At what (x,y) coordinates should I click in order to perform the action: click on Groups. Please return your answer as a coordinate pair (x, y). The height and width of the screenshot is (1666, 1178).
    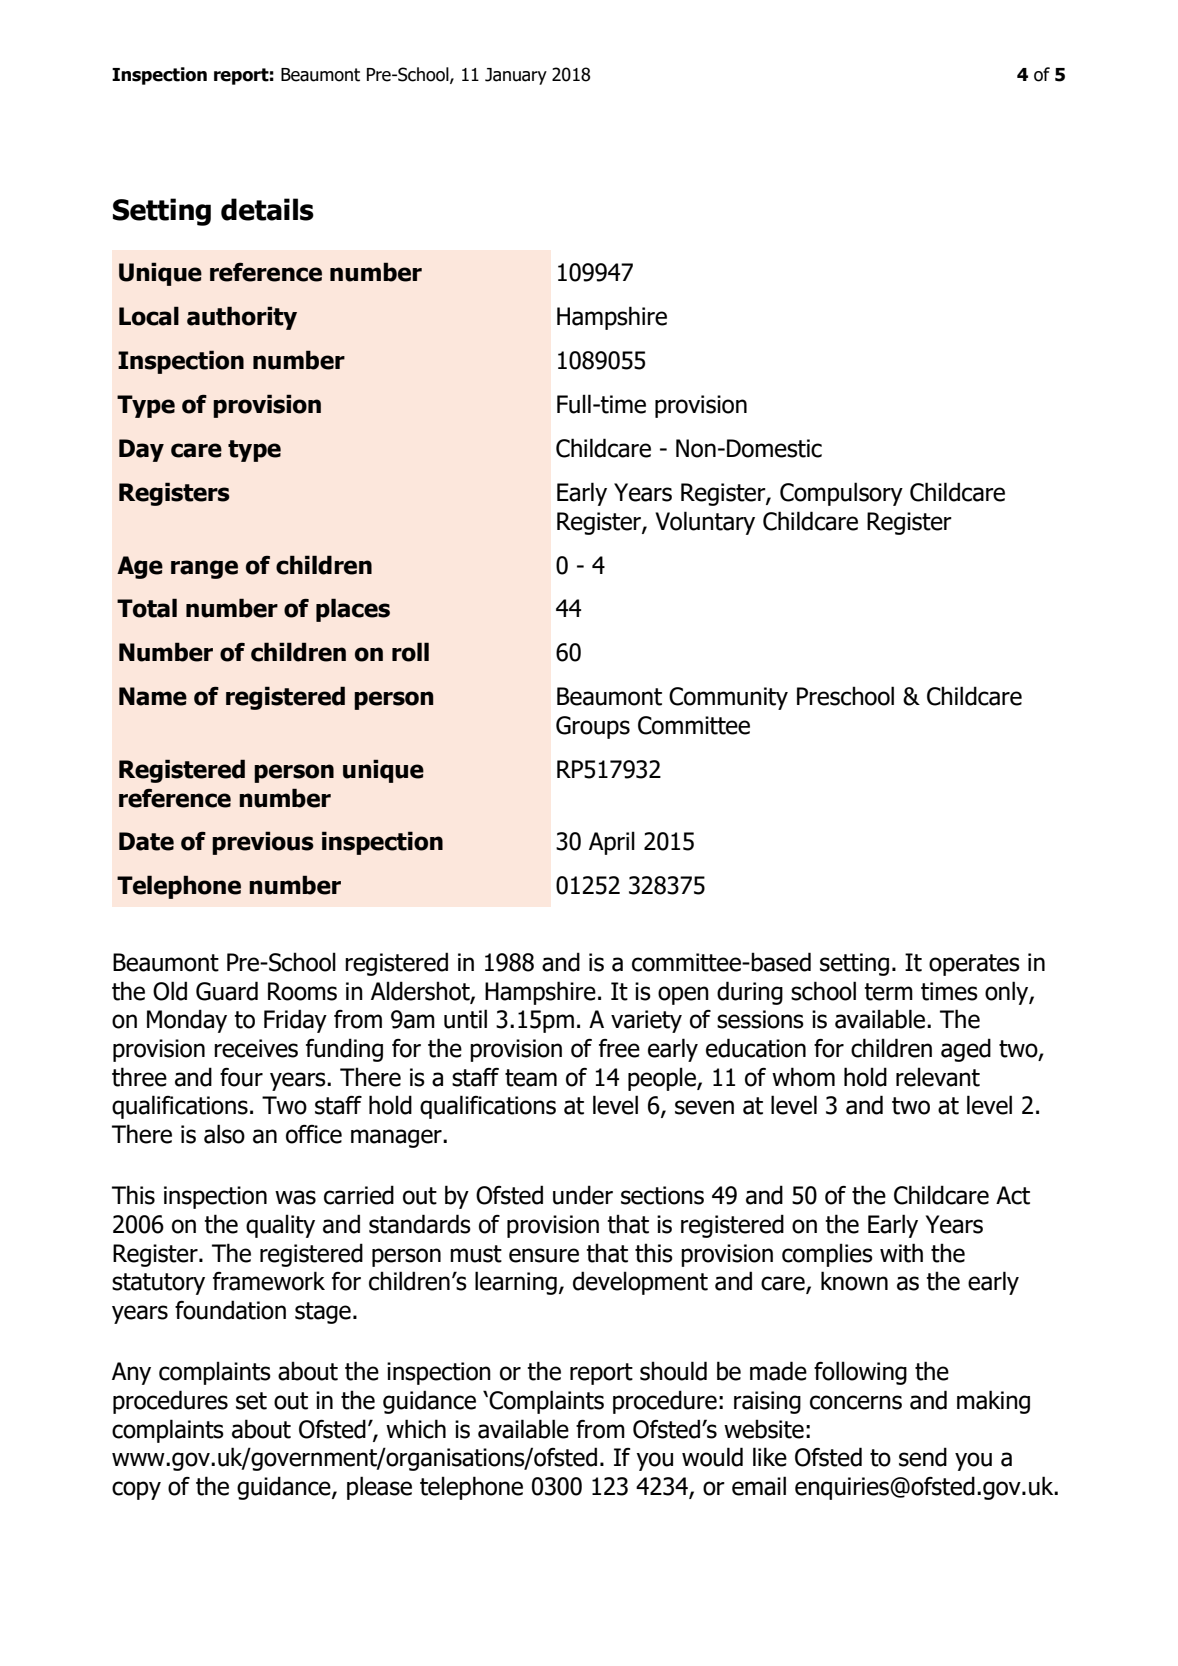
    Looking at the image, I should click on (593, 727).
